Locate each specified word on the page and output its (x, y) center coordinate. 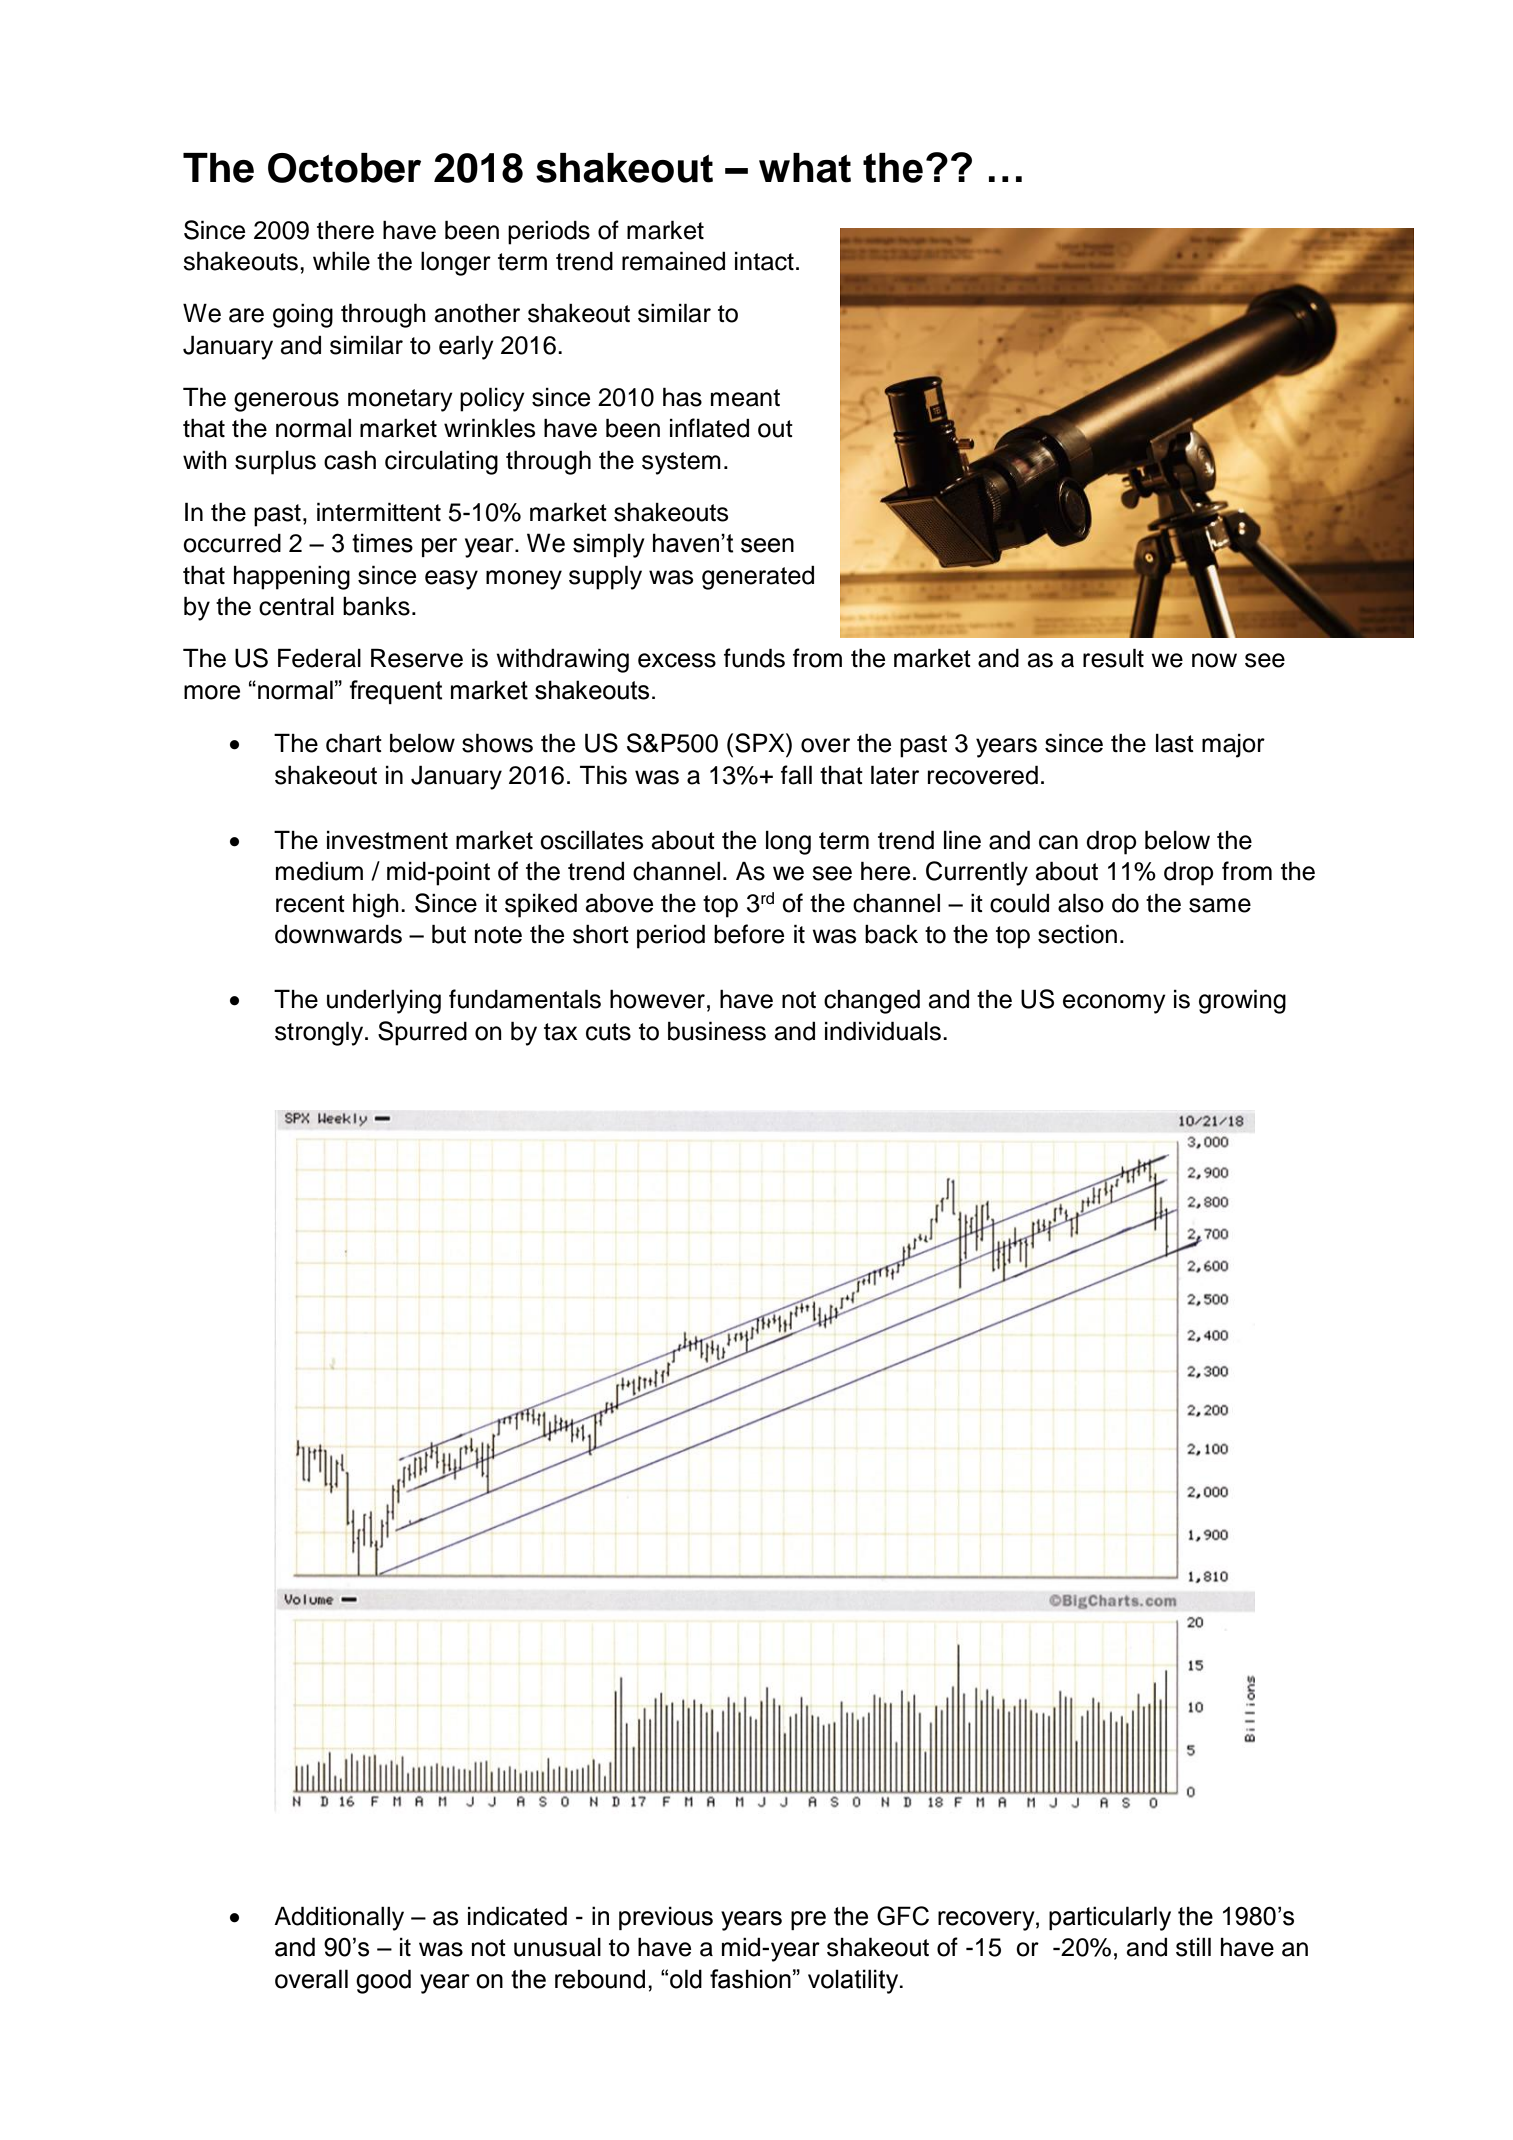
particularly (1110, 1918)
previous (666, 1918)
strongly (320, 1033)
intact (764, 261)
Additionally (339, 1918)
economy (1114, 1004)
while (341, 261)
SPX (761, 743)
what (805, 168)
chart (354, 743)
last (1175, 743)
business (717, 1031)
